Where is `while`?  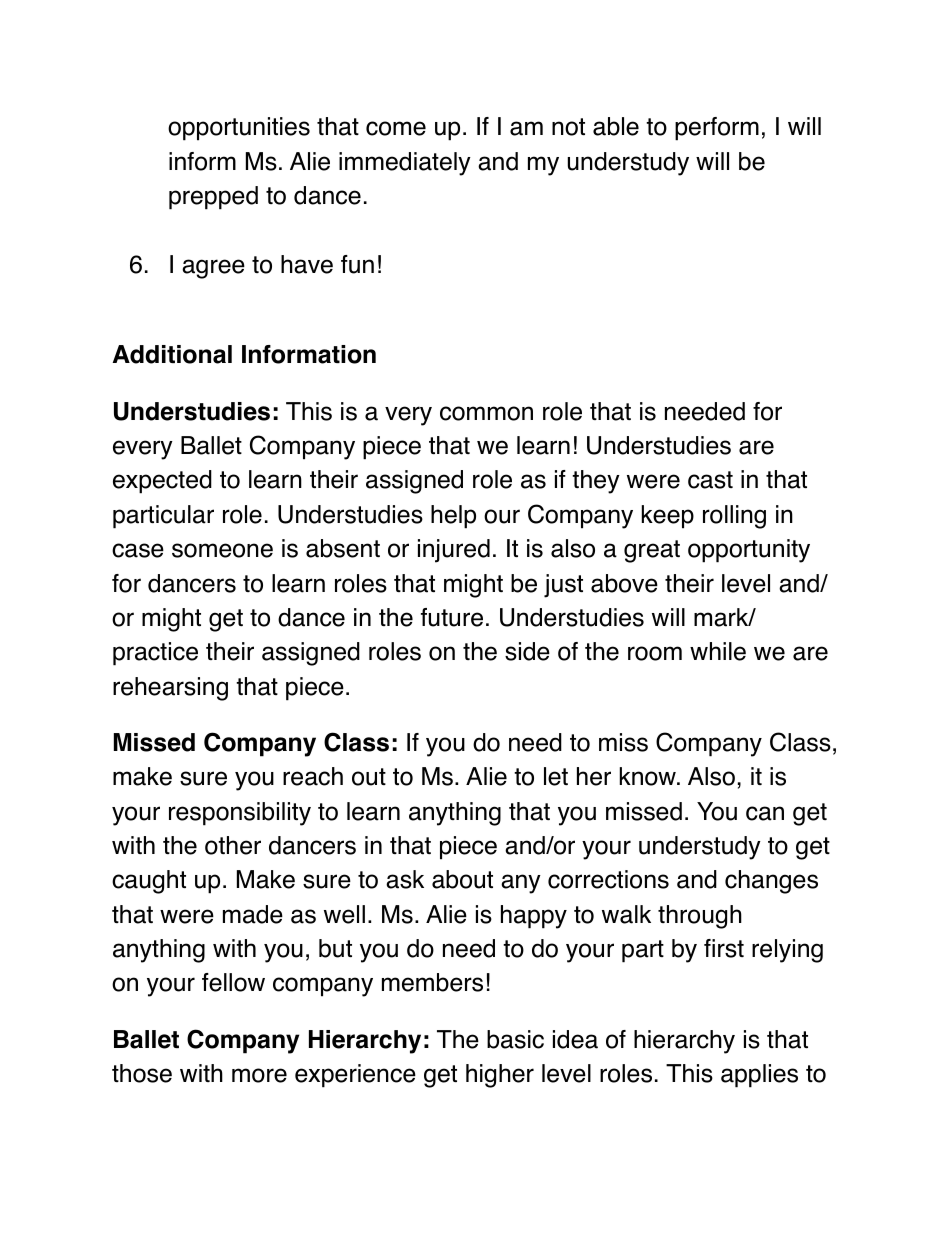
while is located at coordinates (718, 651).
